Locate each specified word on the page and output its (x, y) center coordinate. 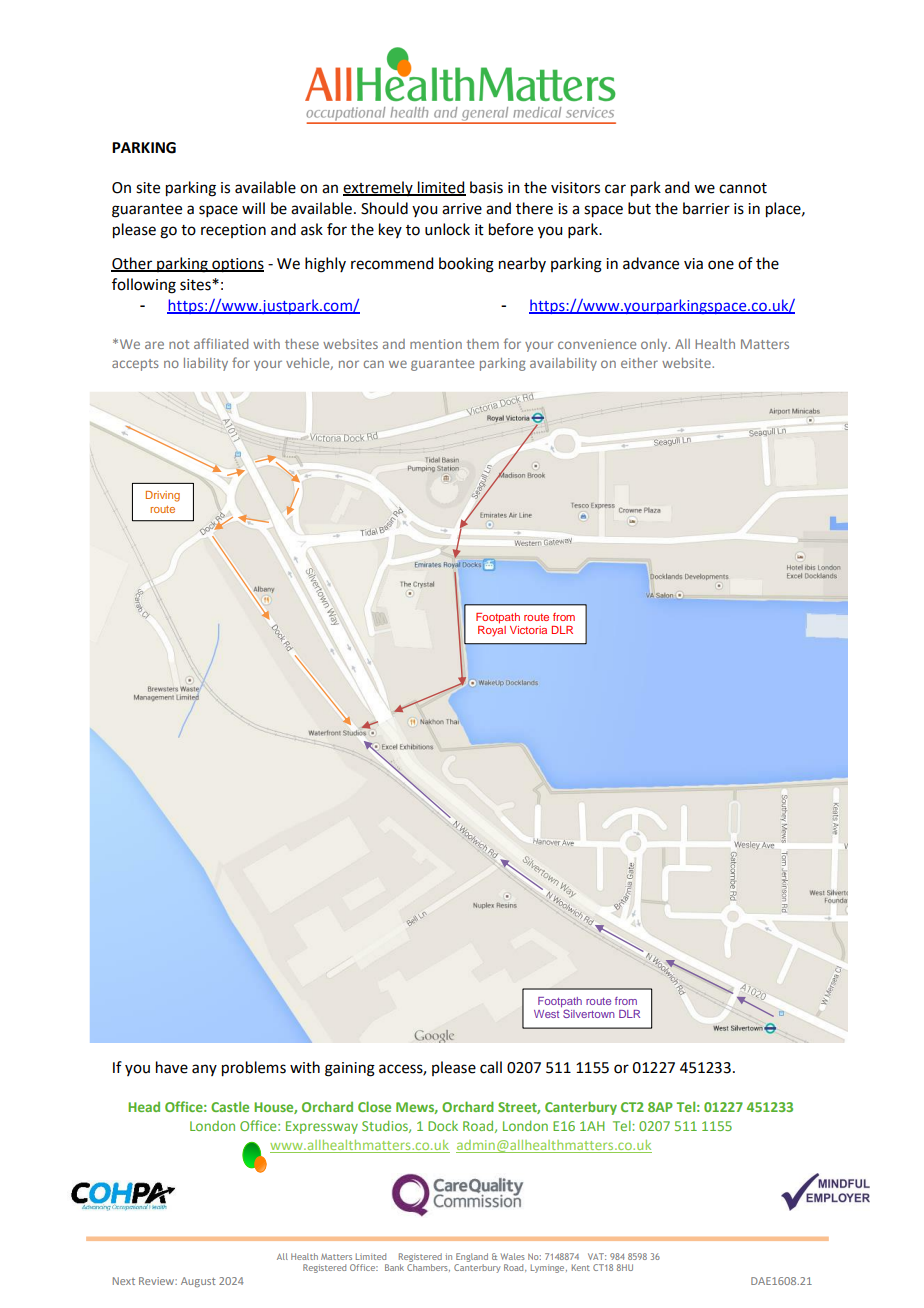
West (546, 1014)
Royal (492, 630)
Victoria (528, 630)
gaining (350, 1069)
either (639, 363)
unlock (447, 229)
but (639, 208)
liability (206, 364)
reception (233, 231)
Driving (163, 496)
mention (436, 344)
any (204, 1070)
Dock (443, 1126)
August (198, 1282)
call (491, 1067)
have (172, 1067)
